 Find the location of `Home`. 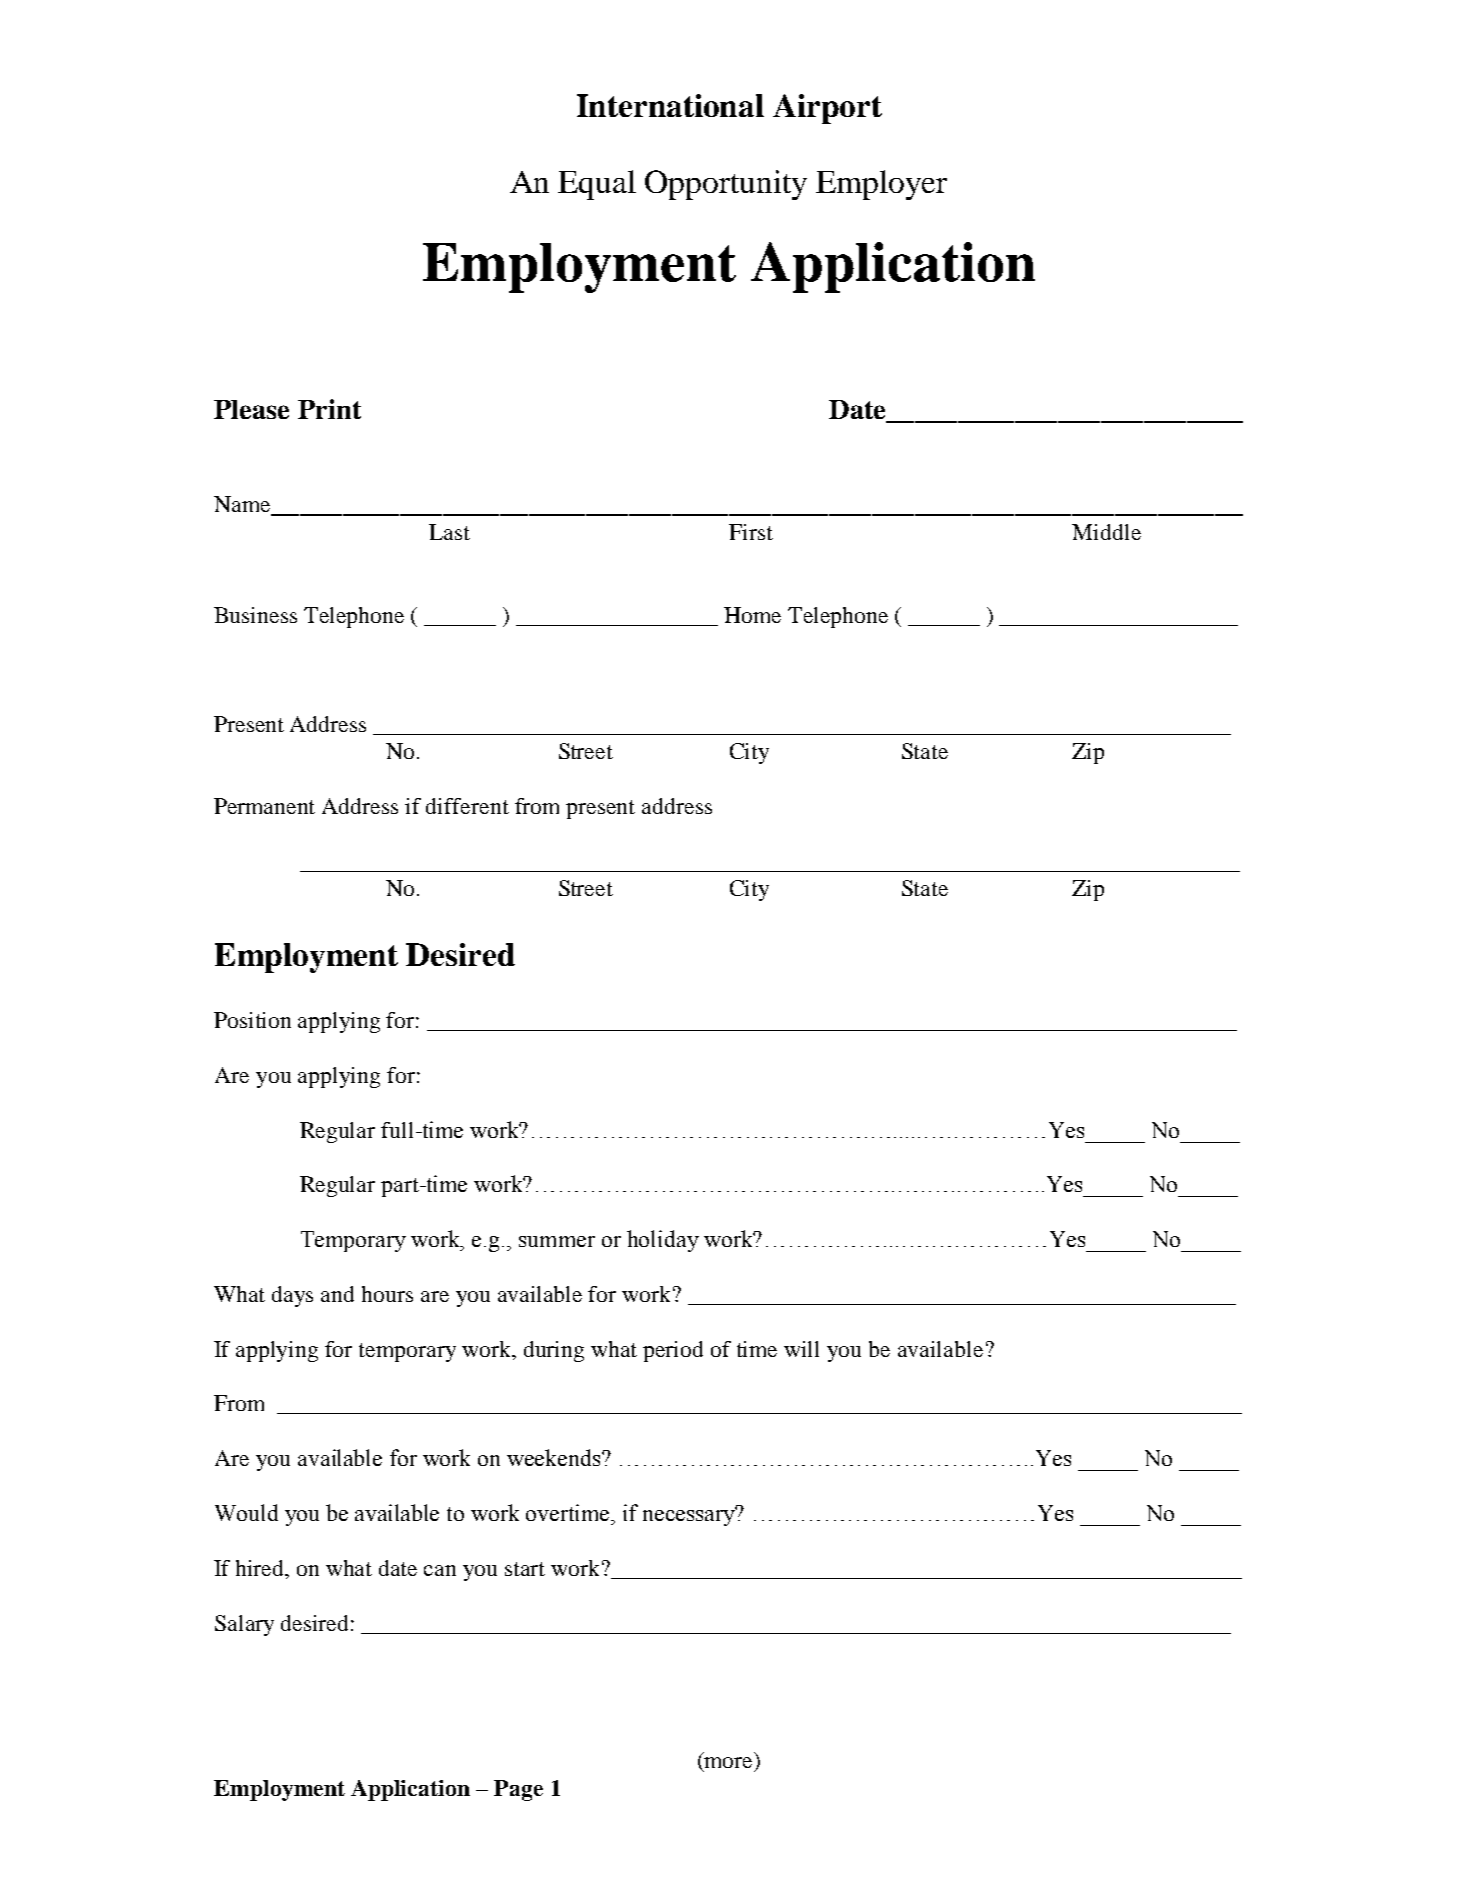

Home is located at coordinates (752, 615).
